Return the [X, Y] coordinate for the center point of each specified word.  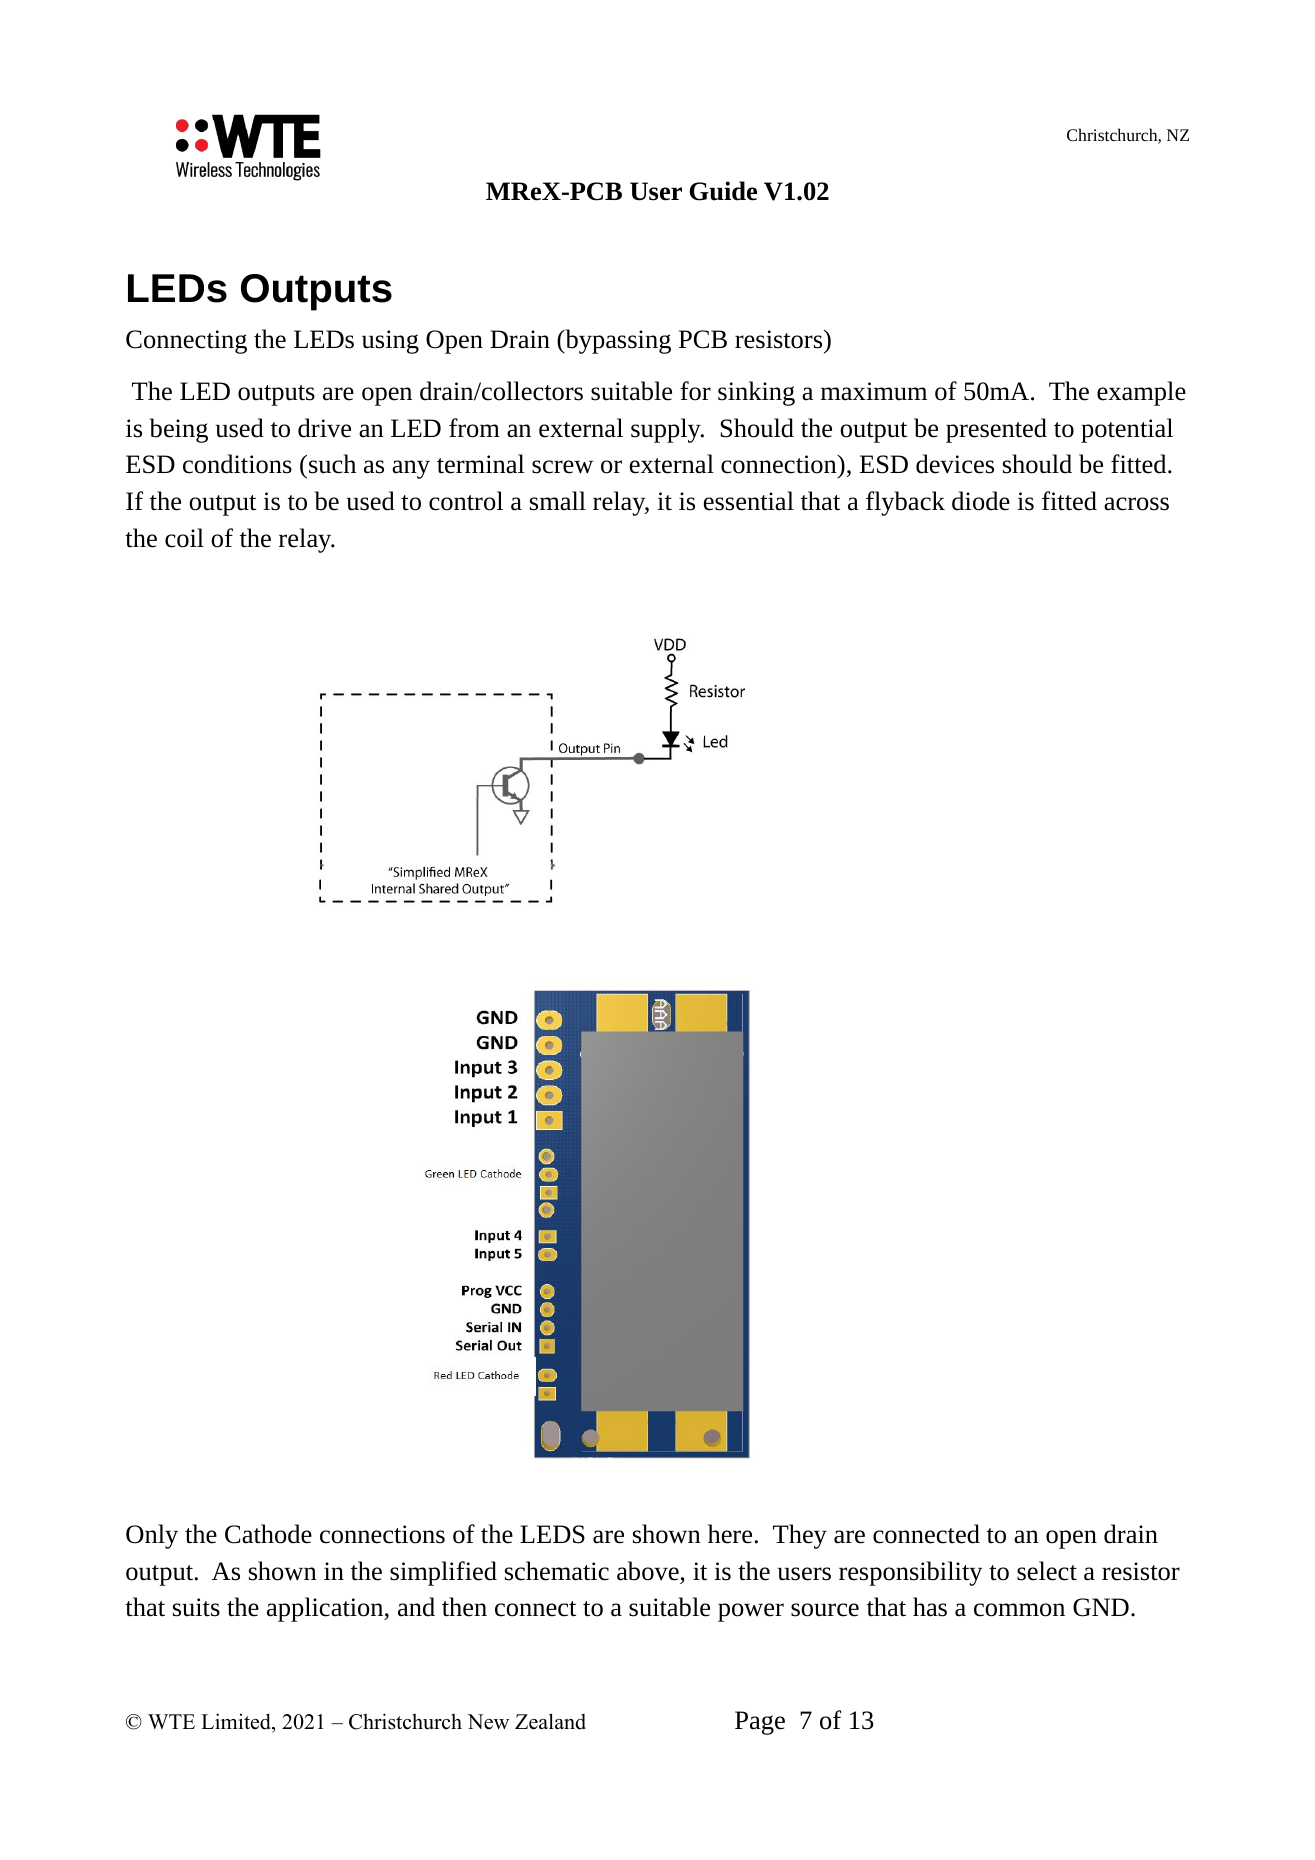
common [1019, 1610]
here [730, 1534]
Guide [723, 191]
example [1141, 393]
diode [981, 501]
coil [184, 538]
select [1047, 1571]
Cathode [268, 1534]
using [390, 342]
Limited [237, 1721]
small [558, 501]
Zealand [550, 1721]
